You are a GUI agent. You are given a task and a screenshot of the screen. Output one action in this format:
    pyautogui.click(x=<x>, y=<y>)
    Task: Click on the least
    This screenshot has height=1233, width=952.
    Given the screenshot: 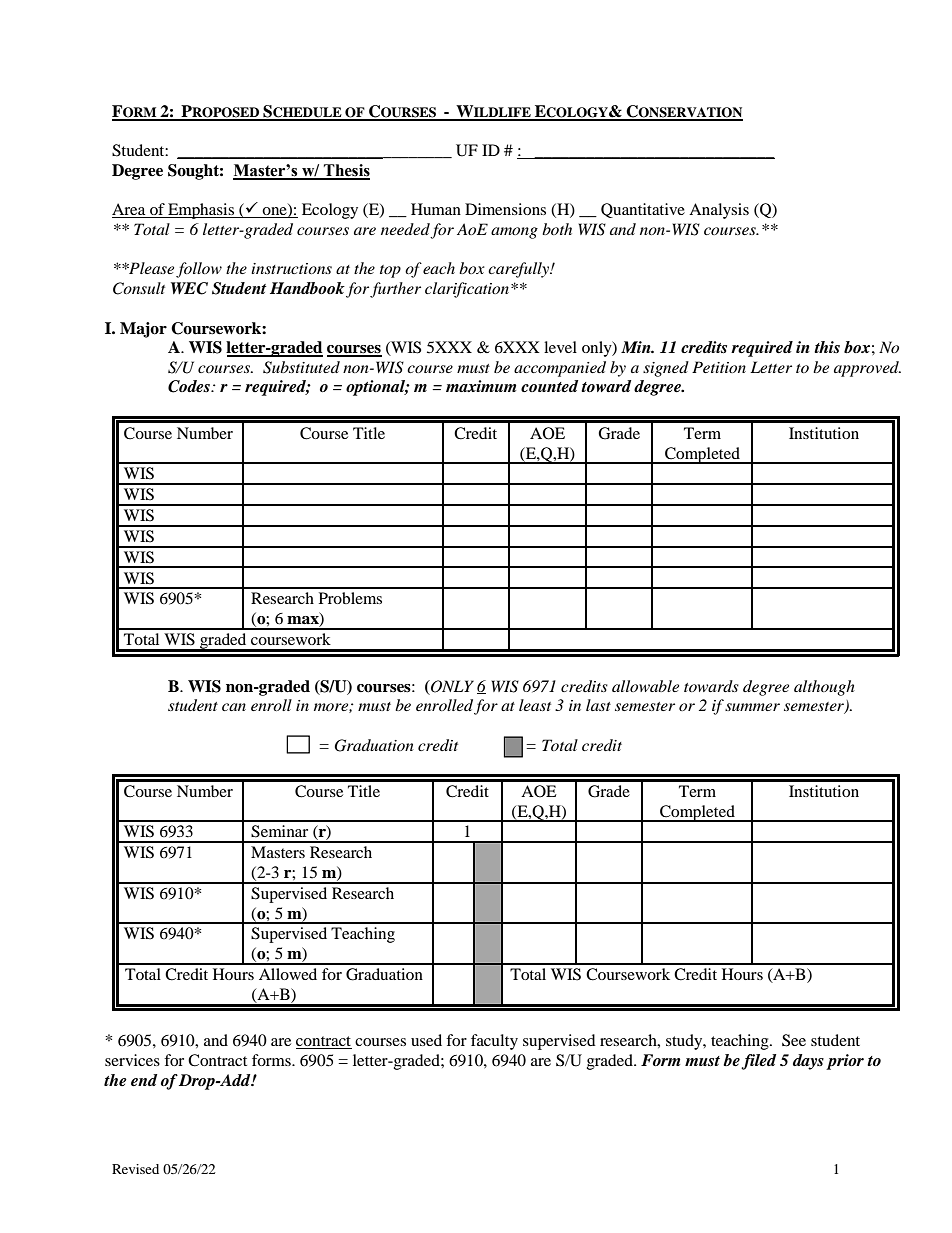 What is the action you would take?
    pyautogui.click(x=535, y=705)
